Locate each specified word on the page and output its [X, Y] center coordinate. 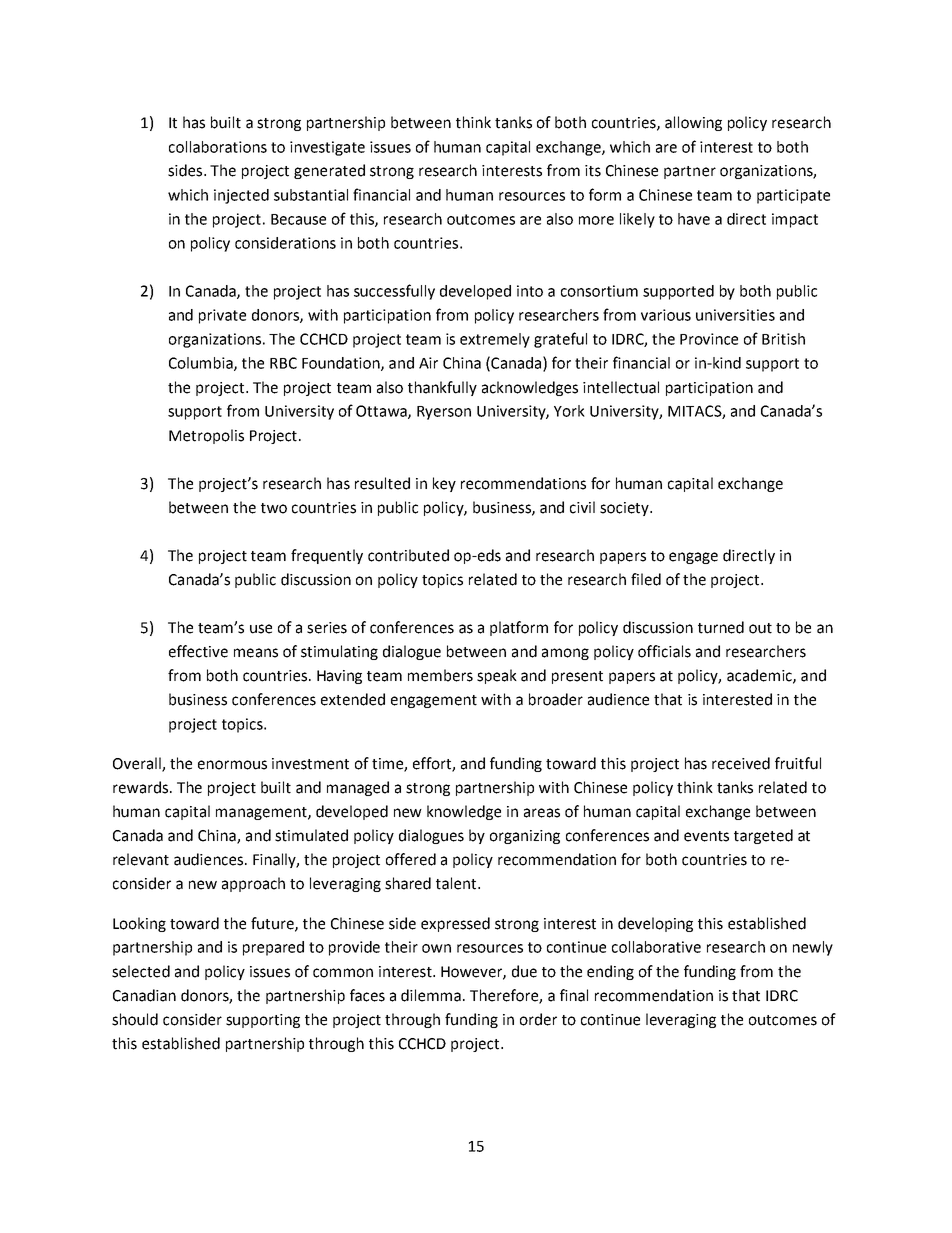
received [741, 763]
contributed [408, 555]
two [274, 508]
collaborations [218, 147]
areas [542, 813]
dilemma [431, 995]
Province [709, 339]
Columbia [202, 364]
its [593, 171]
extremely [495, 340]
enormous [232, 765]
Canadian [144, 995]
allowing [693, 123]
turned [721, 627]
